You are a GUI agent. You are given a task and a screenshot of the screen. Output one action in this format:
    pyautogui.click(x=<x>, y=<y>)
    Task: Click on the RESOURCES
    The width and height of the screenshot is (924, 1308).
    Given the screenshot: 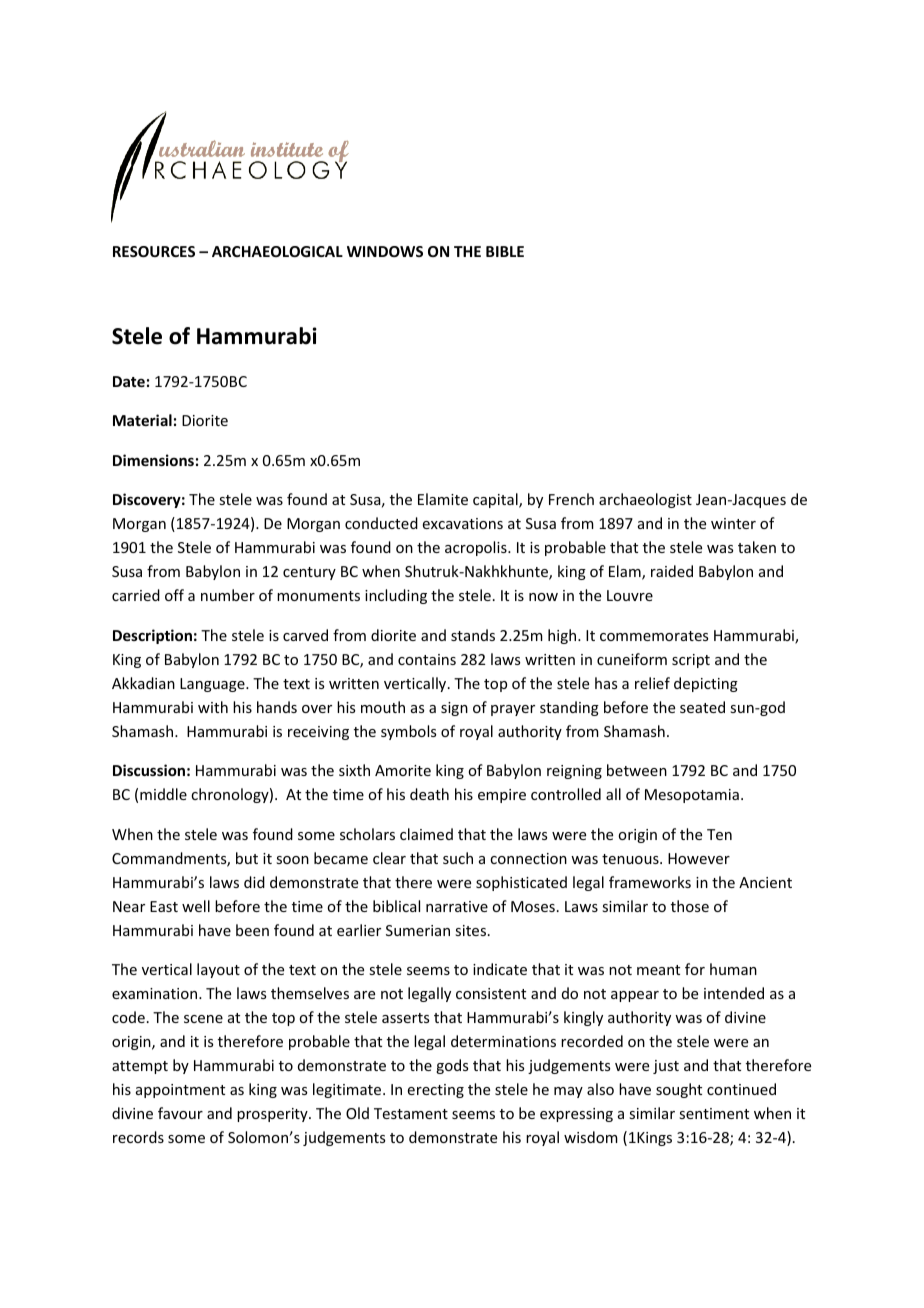 What is the action you would take?
    pyautogui.click(x=154, y=251)
